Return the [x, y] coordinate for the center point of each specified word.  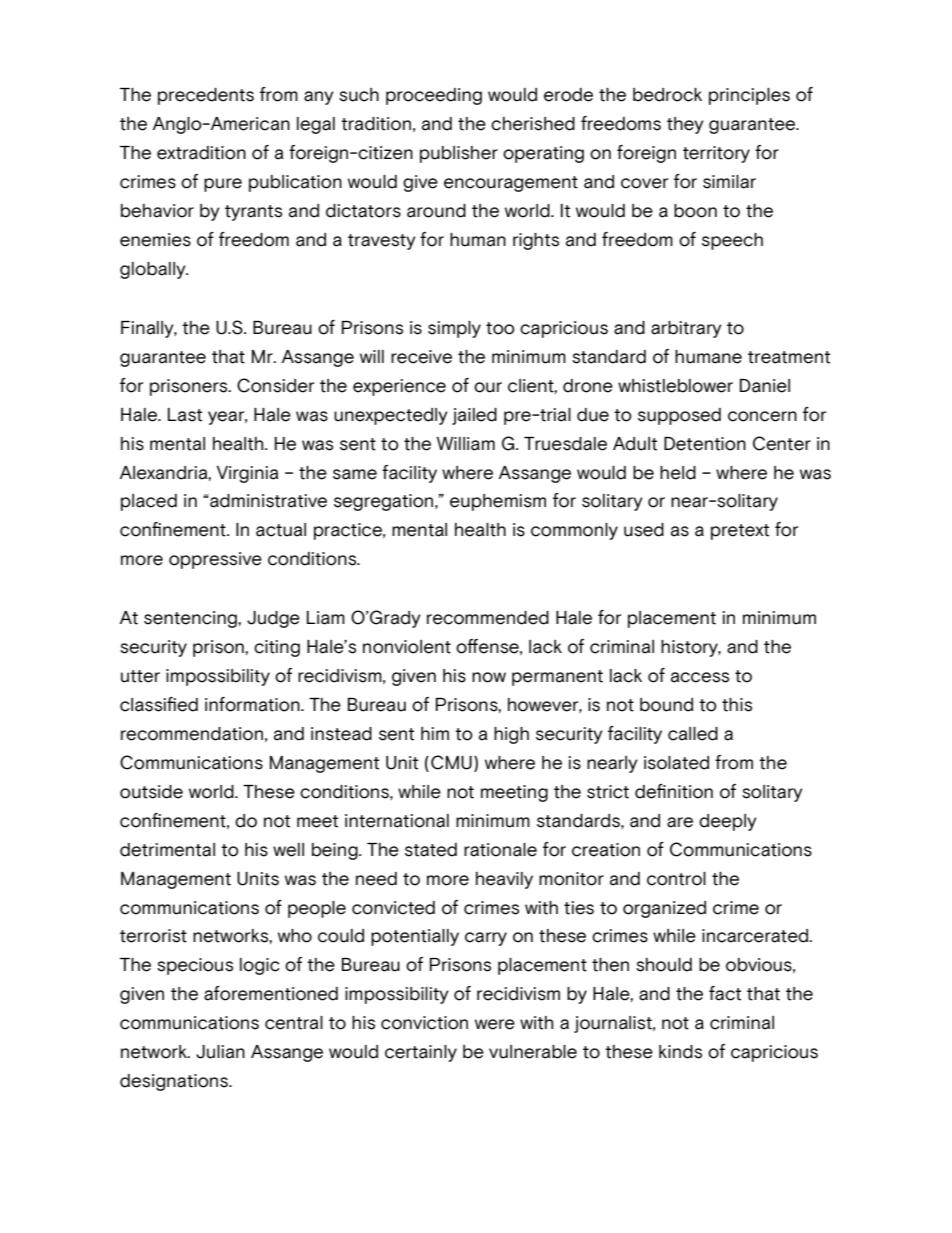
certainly [421, 1053]
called [693, 734]
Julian [220, 1052]
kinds [680, 1052]
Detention [705, 444]
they [685, 125]
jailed [474, 416]
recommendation [192, 734]
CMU [451, 762]
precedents [206, 96]
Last [185, 415]
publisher [459, 154]
